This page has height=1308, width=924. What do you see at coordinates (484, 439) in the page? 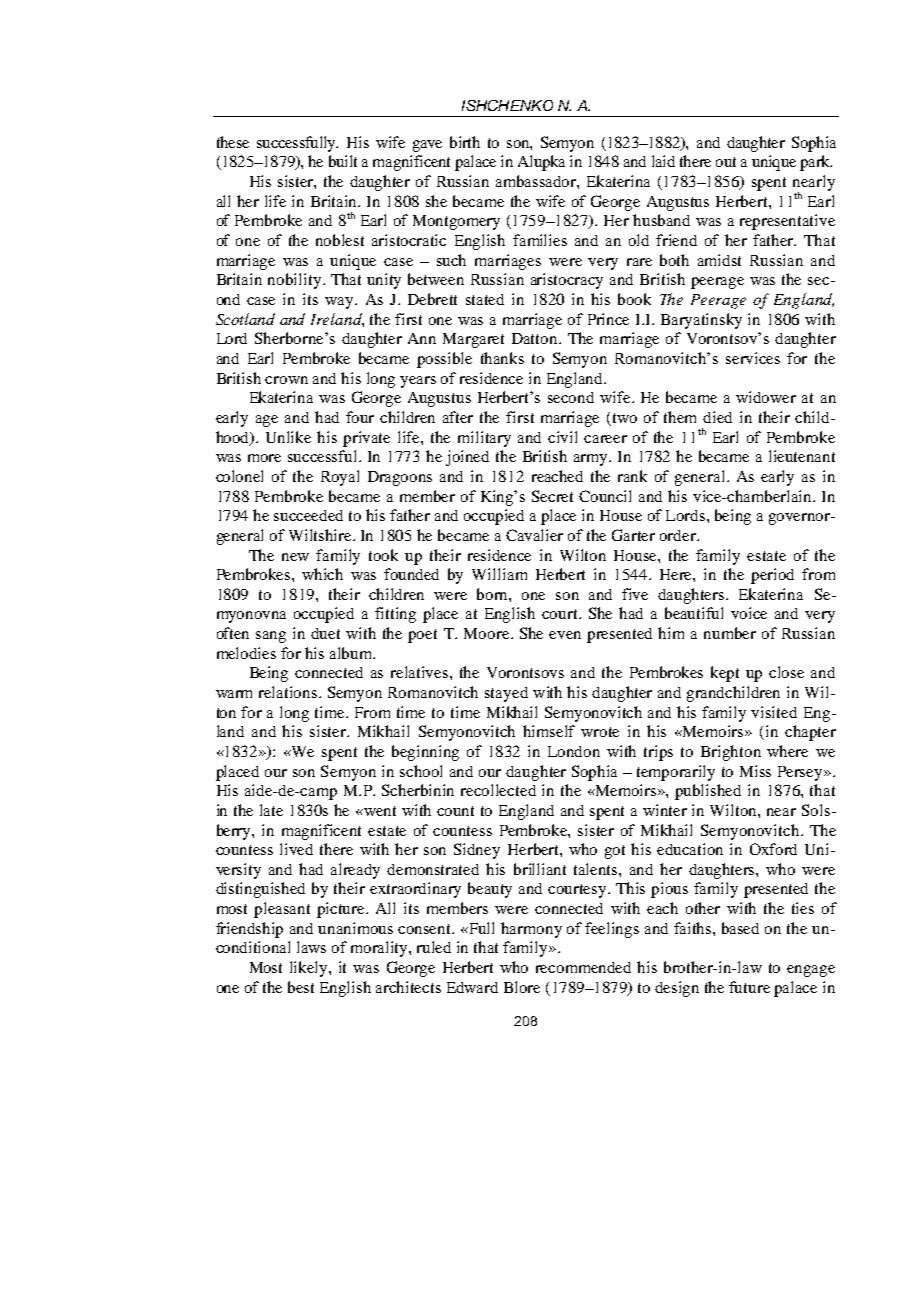
I see `military` at bounding box center [484, 439].
